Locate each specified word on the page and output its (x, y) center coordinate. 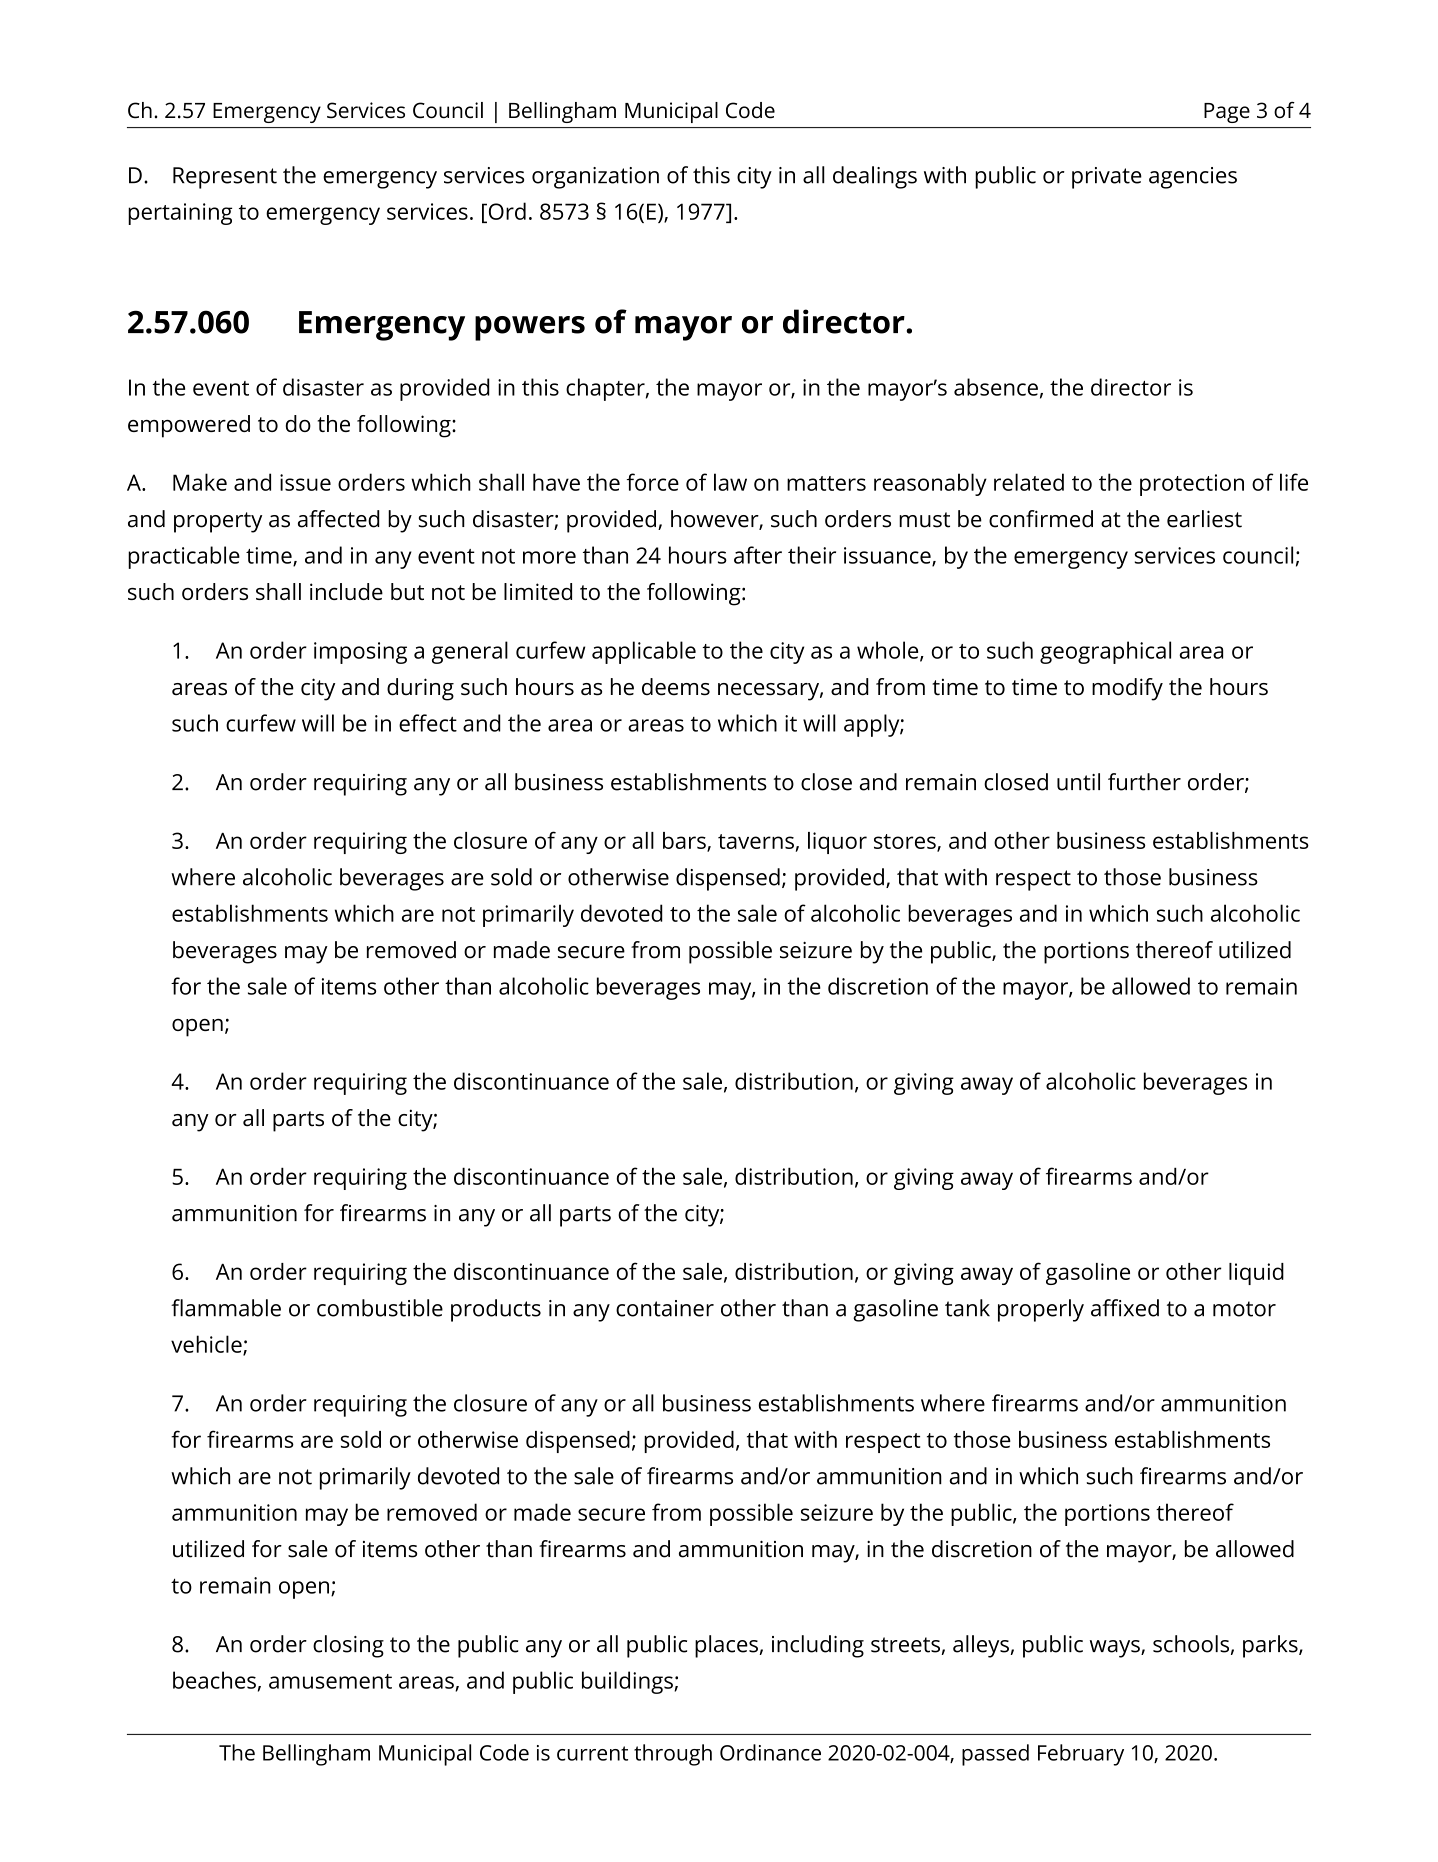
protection (1192, 485)
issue (305, 482)
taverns (756, 841)
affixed (1125, 1308)
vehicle (207, 1345)
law (730, 482)
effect (428, 723)
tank (967, 1308)
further (1144, 782)
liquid (1256, 1274)
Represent (225, 178)
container (665, 1308)
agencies (1193, 178)
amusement (330, 1681)
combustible (380, 1308)
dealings (875, 177)
